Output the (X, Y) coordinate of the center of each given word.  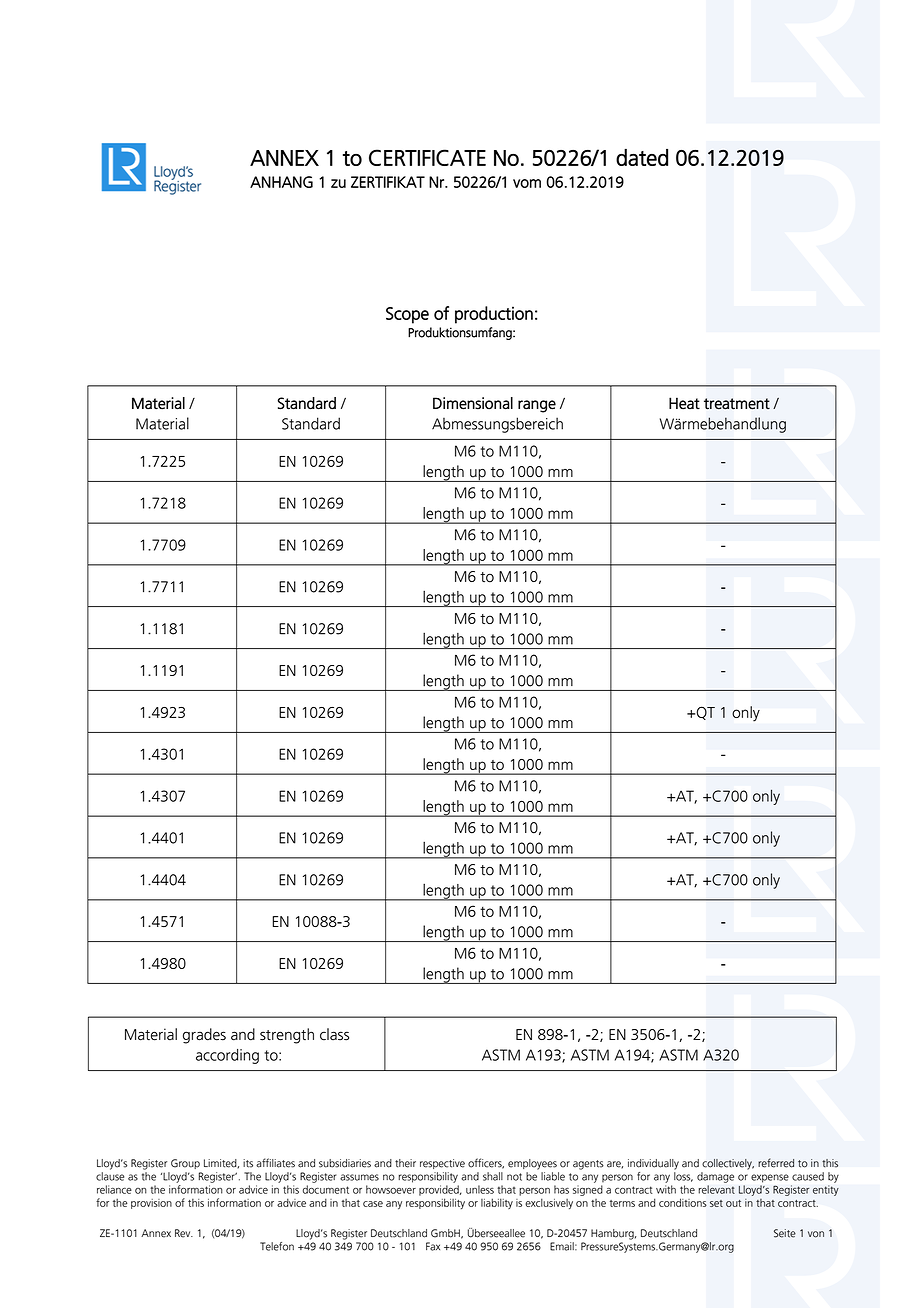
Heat (684, 403)
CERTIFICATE (427, 157)
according (227, 1056)
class (334, 1034)
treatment (737, 404)
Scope (407, 315)
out (733, 1203)
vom (527, 183)
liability (497, 1203)
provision (151, 1204)
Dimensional (473, 403)
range (537, 406)
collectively (728, 1164)
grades (204, 1036)
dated (642, 157)
